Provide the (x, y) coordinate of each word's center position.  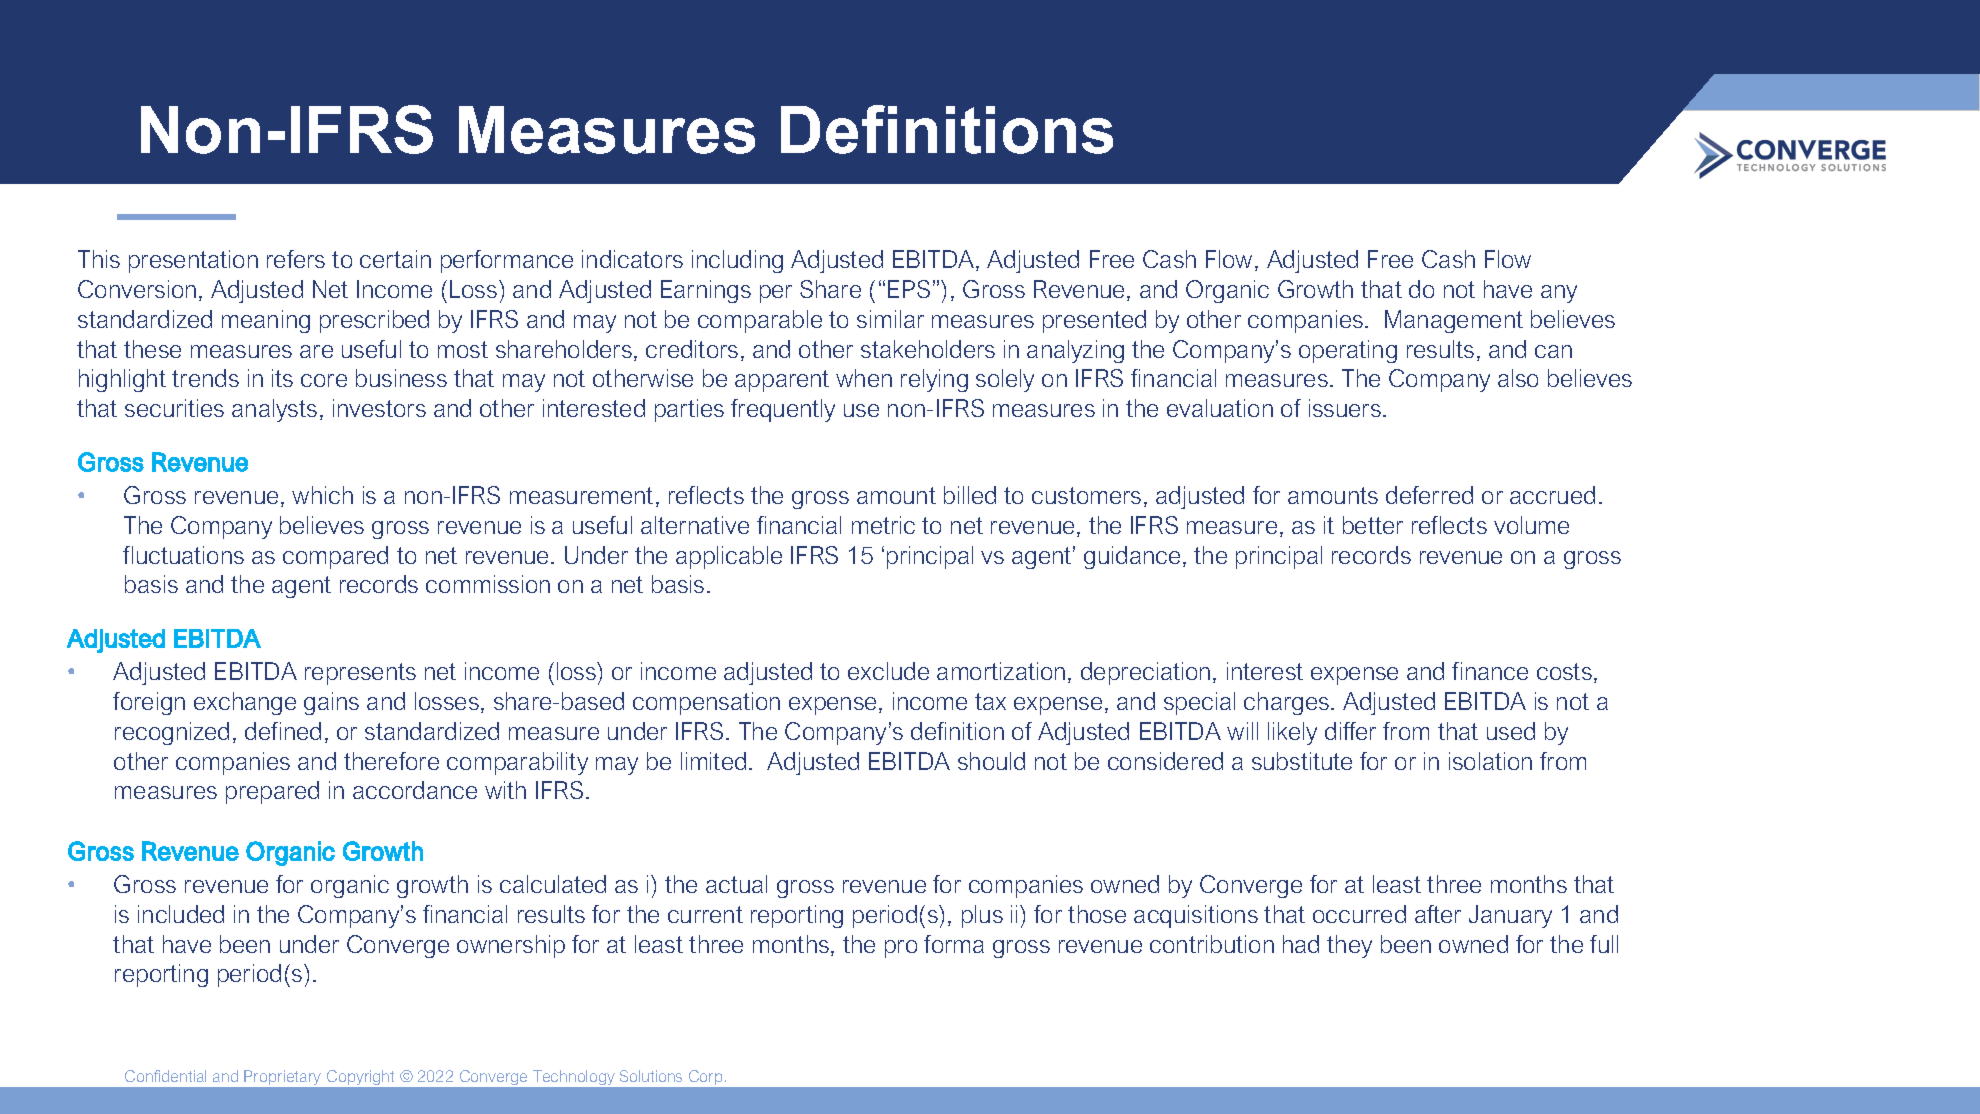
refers (296, 259)
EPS (909, 289)
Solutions (651, 1076)
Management (1454, 321)
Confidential (165, 1076)
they (1349, 946)
